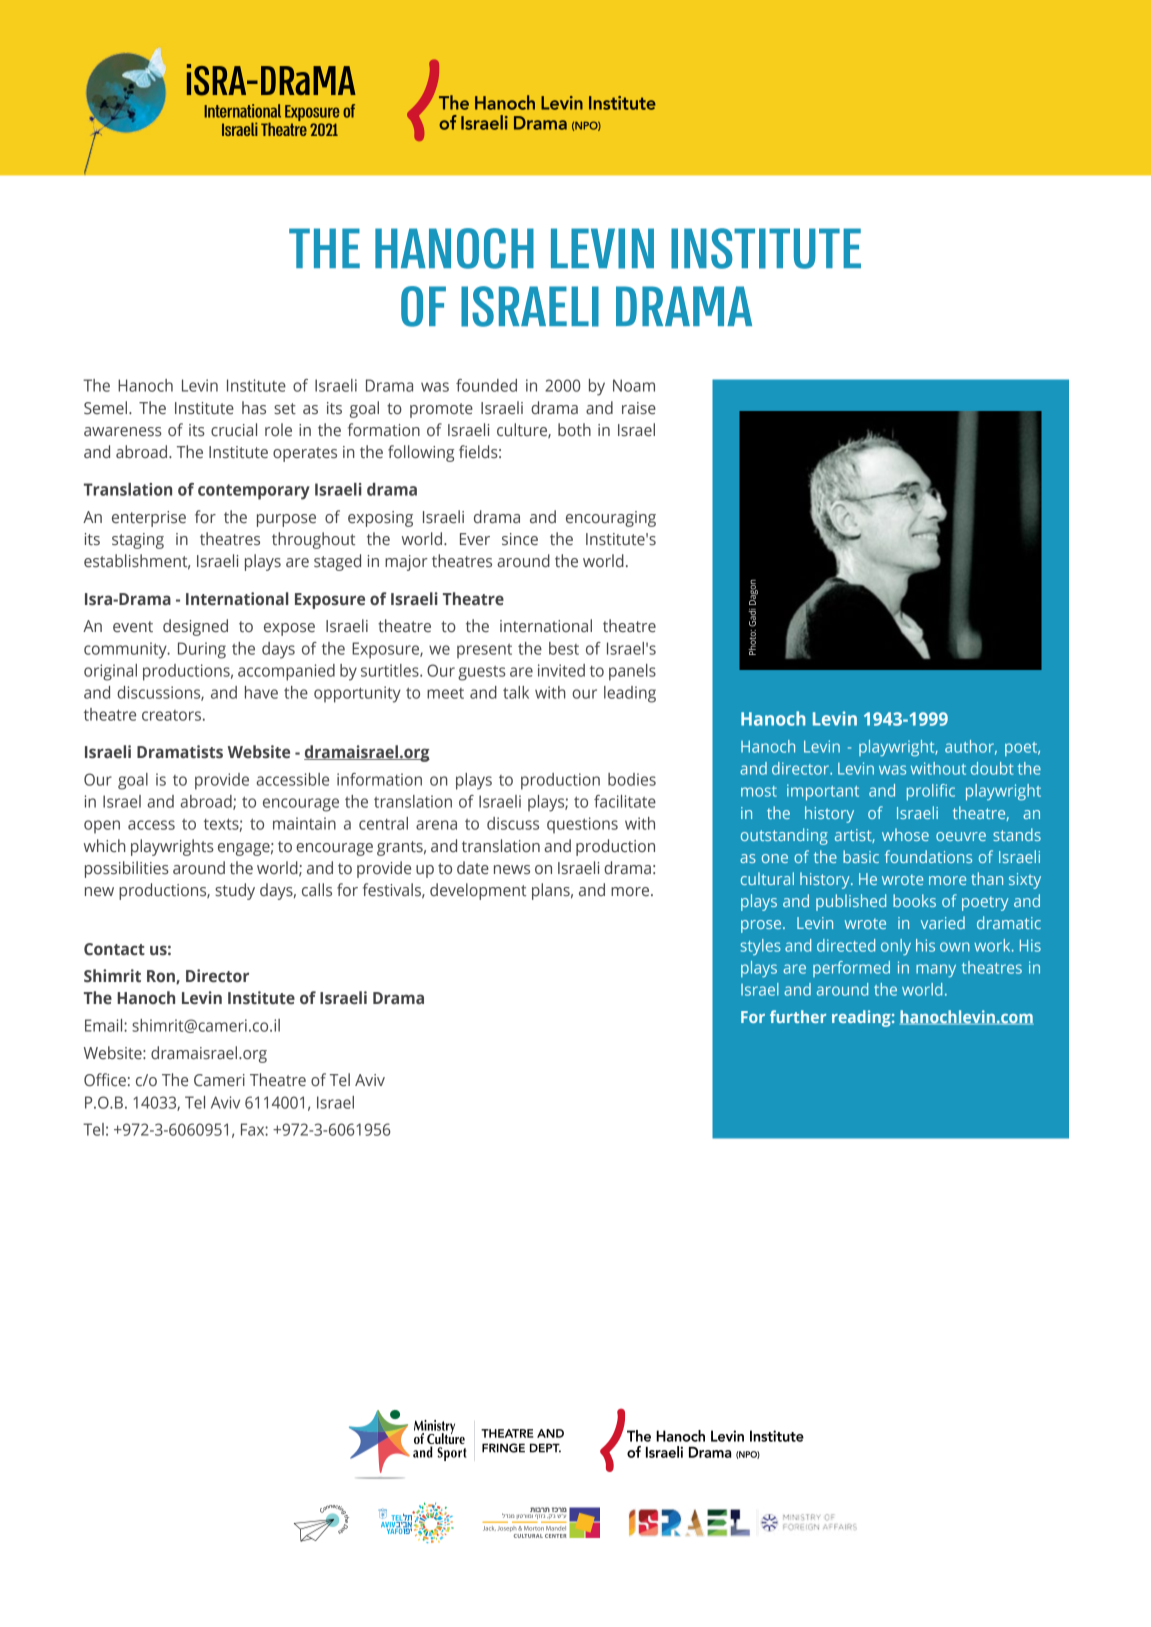  I want to click on since, so click(520, 539).
